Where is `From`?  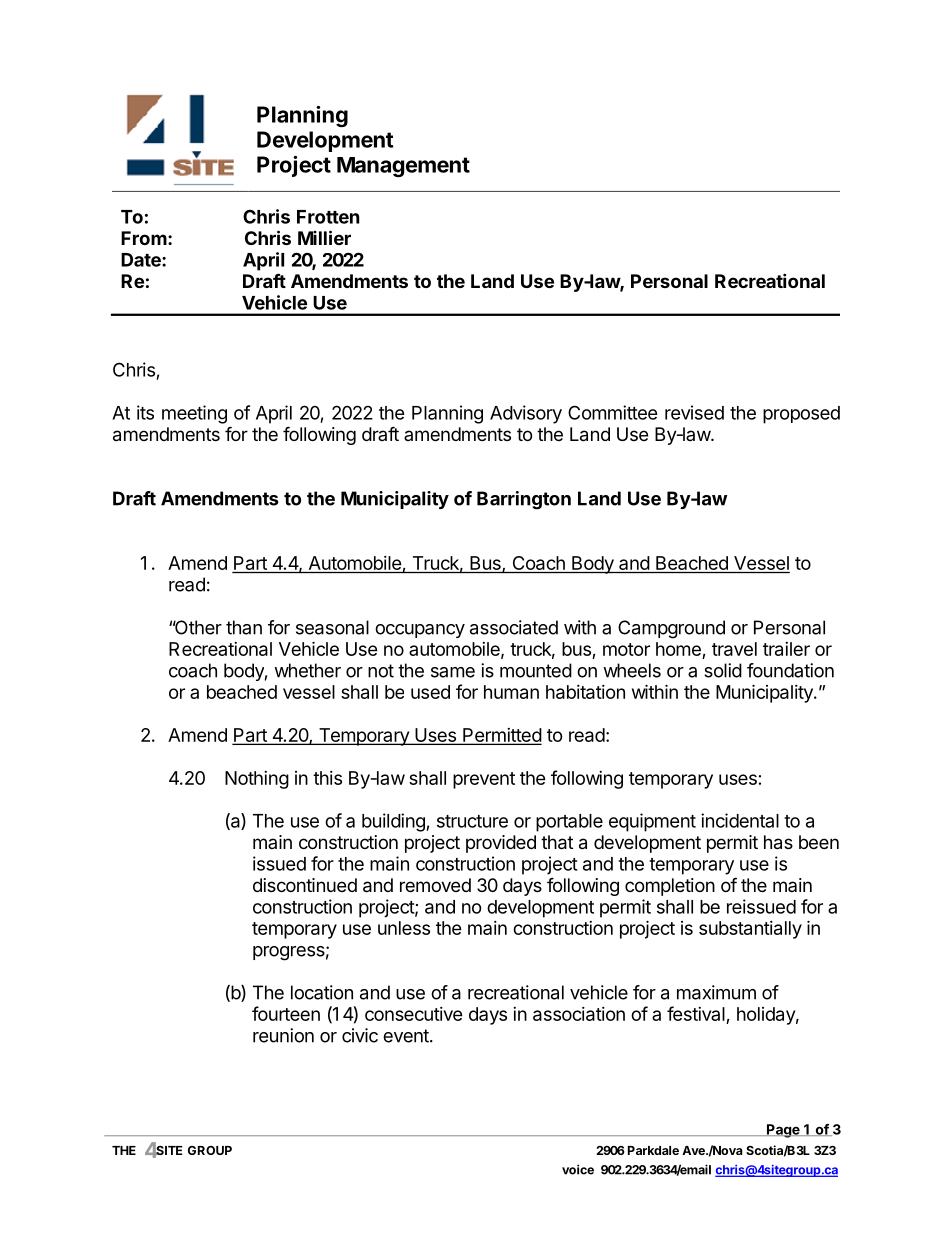
From is located at coordinates (144, 238).
